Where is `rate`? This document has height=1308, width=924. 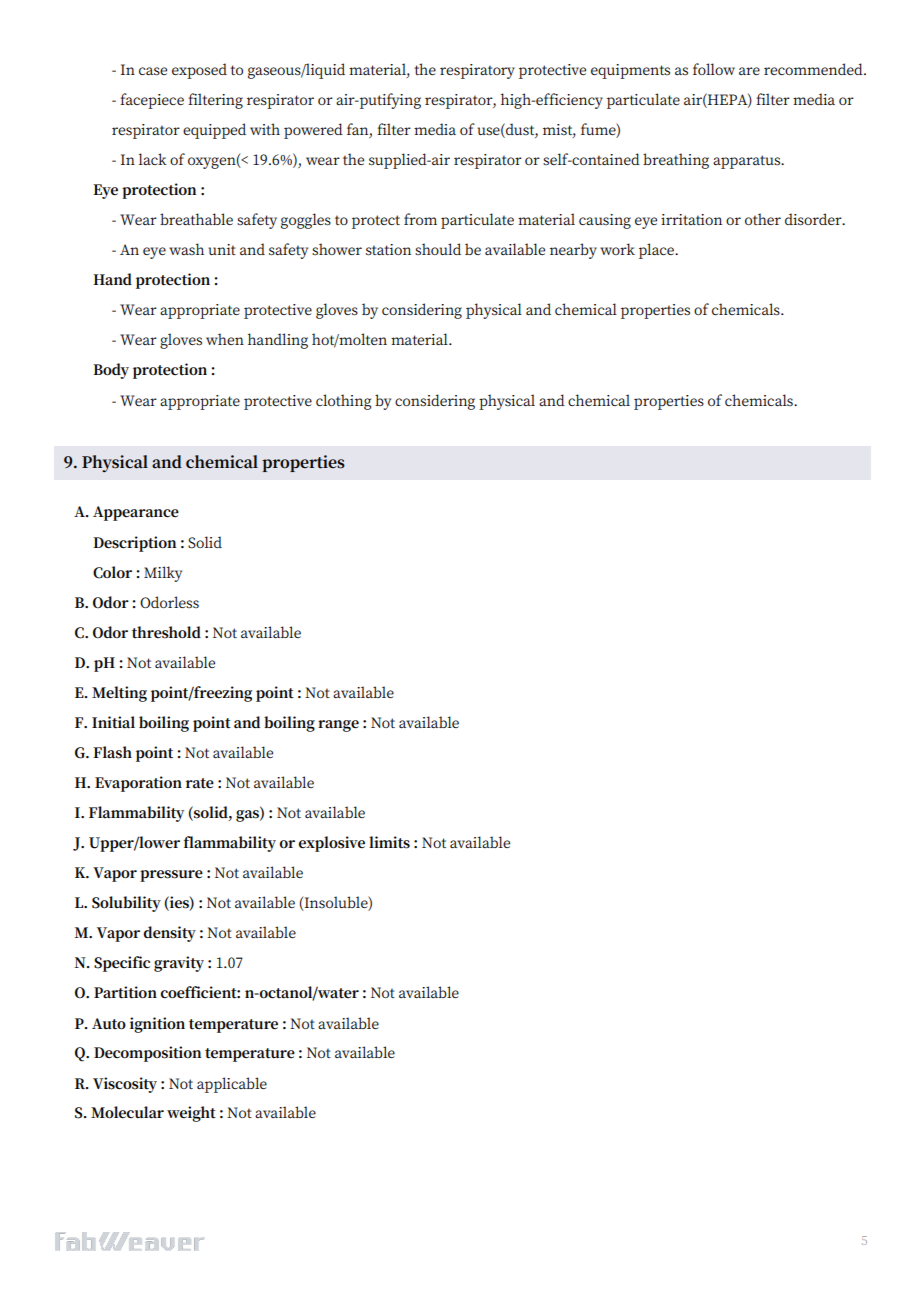 rate is located at coordinates (200, 783).
